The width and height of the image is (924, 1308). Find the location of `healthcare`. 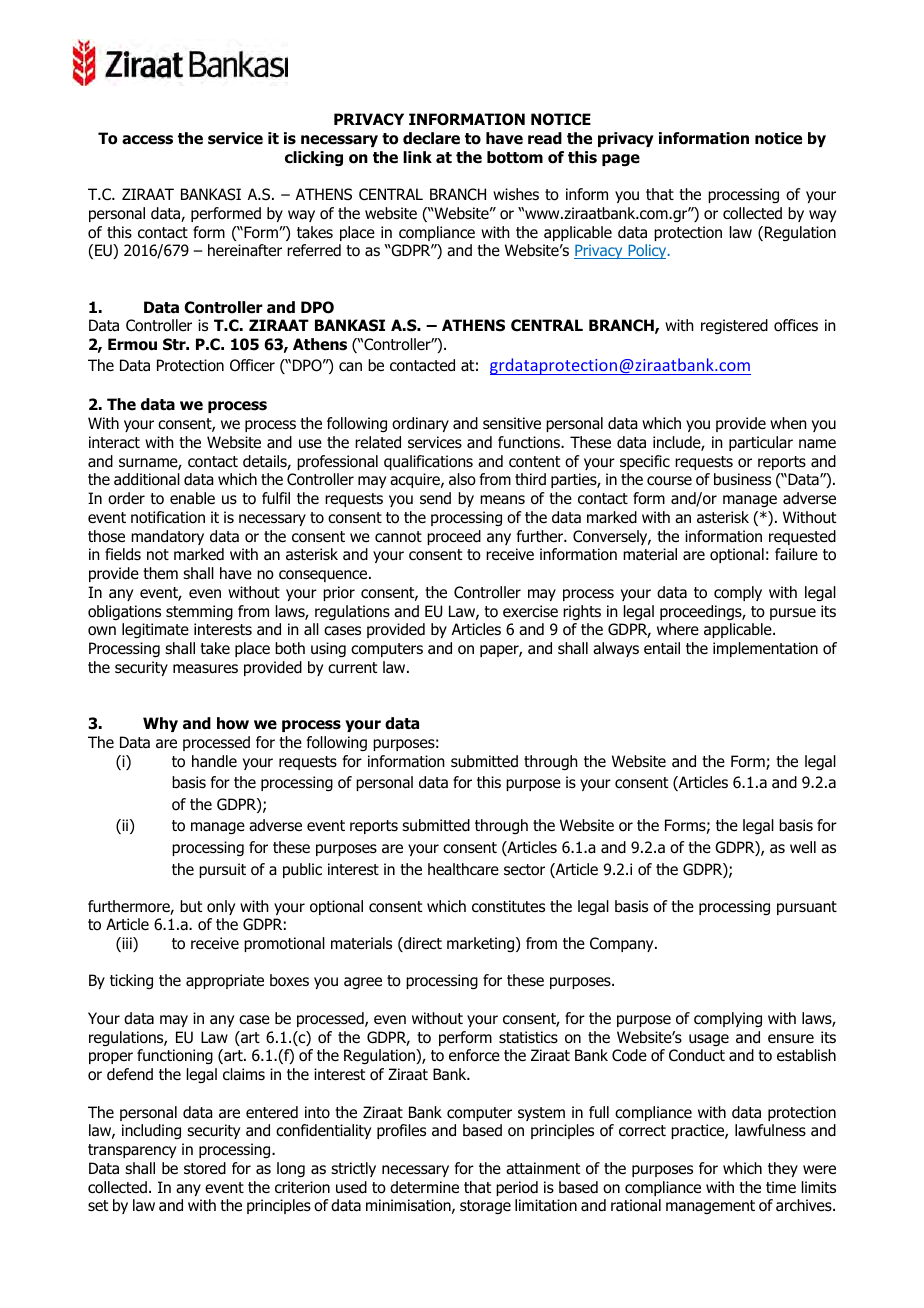

healthcare is located at coordinates (463, 869).
